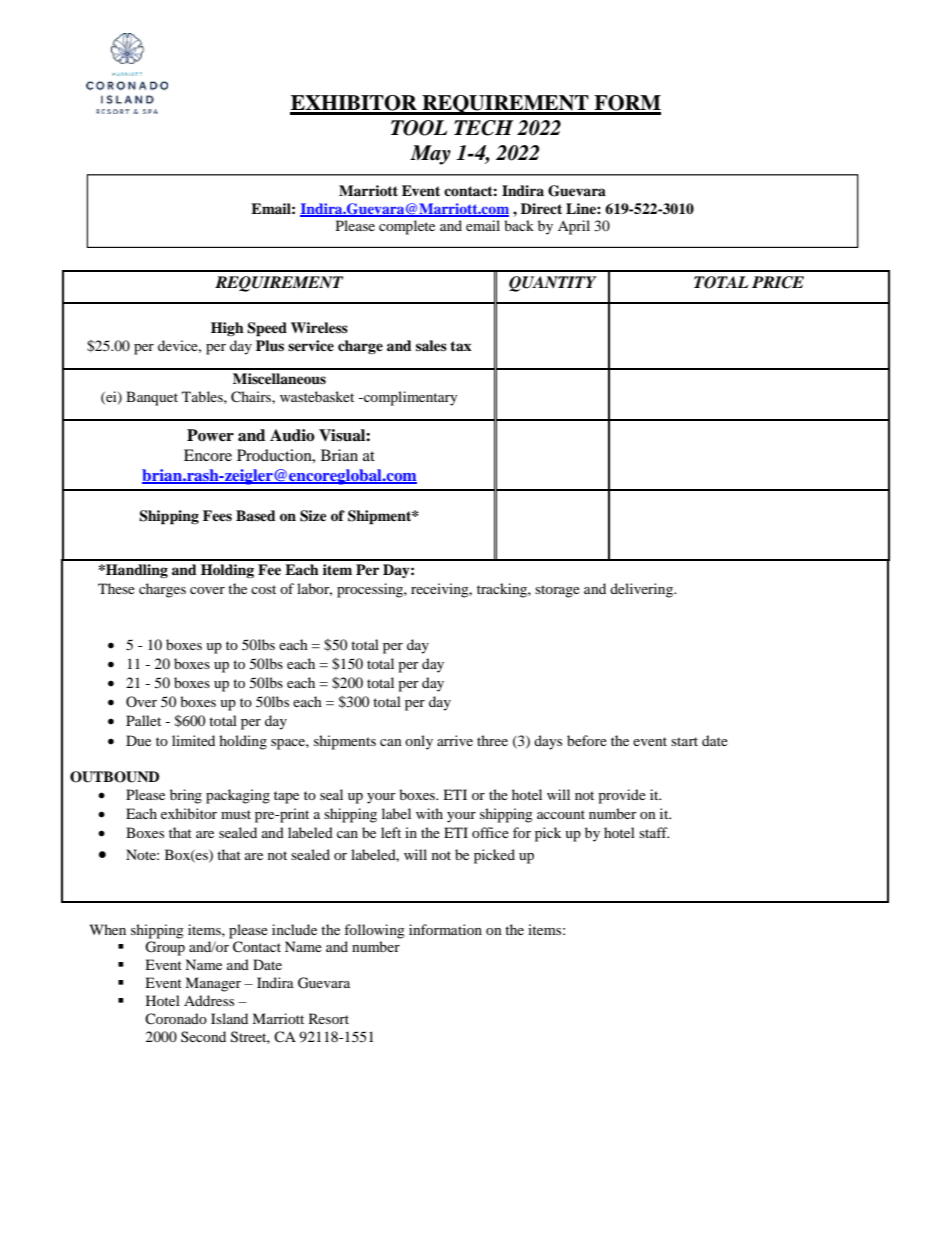 The image size is (952, 1233). What do you see at coordinates (410, 398) in the screenshot?
I see `complimentary` at bounding box center [410, 398].
